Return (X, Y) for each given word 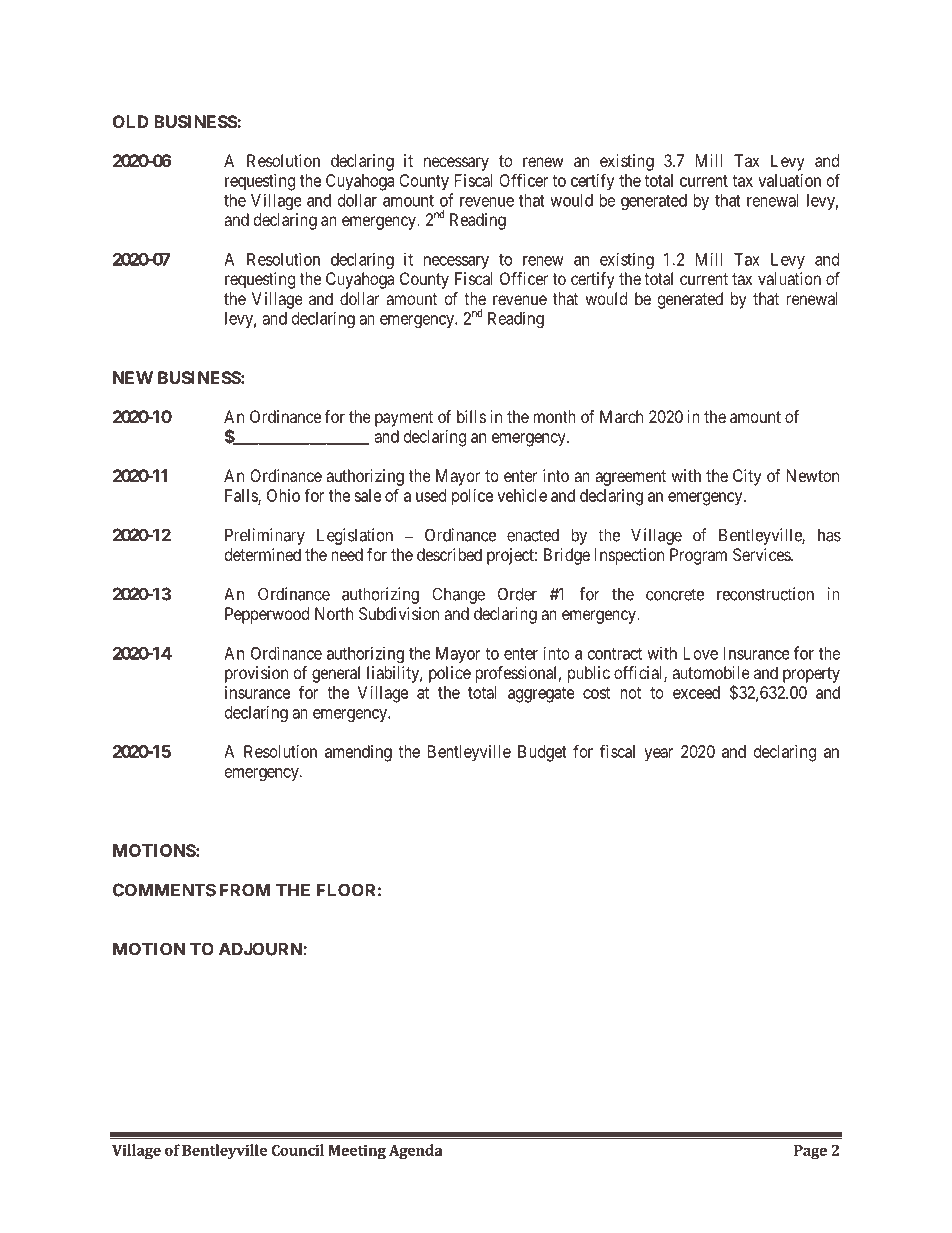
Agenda (416, 1152)
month (554, 416)
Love (701, 653)
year (658, 755)
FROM (245, 890)
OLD (131, 121)
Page (810, 1152)
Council (298, 1150)
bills (471, 416)
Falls (242, 496)
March (621, 416)
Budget (542, 753)
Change (458, 595)
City (747, 477)
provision (256, 674)
